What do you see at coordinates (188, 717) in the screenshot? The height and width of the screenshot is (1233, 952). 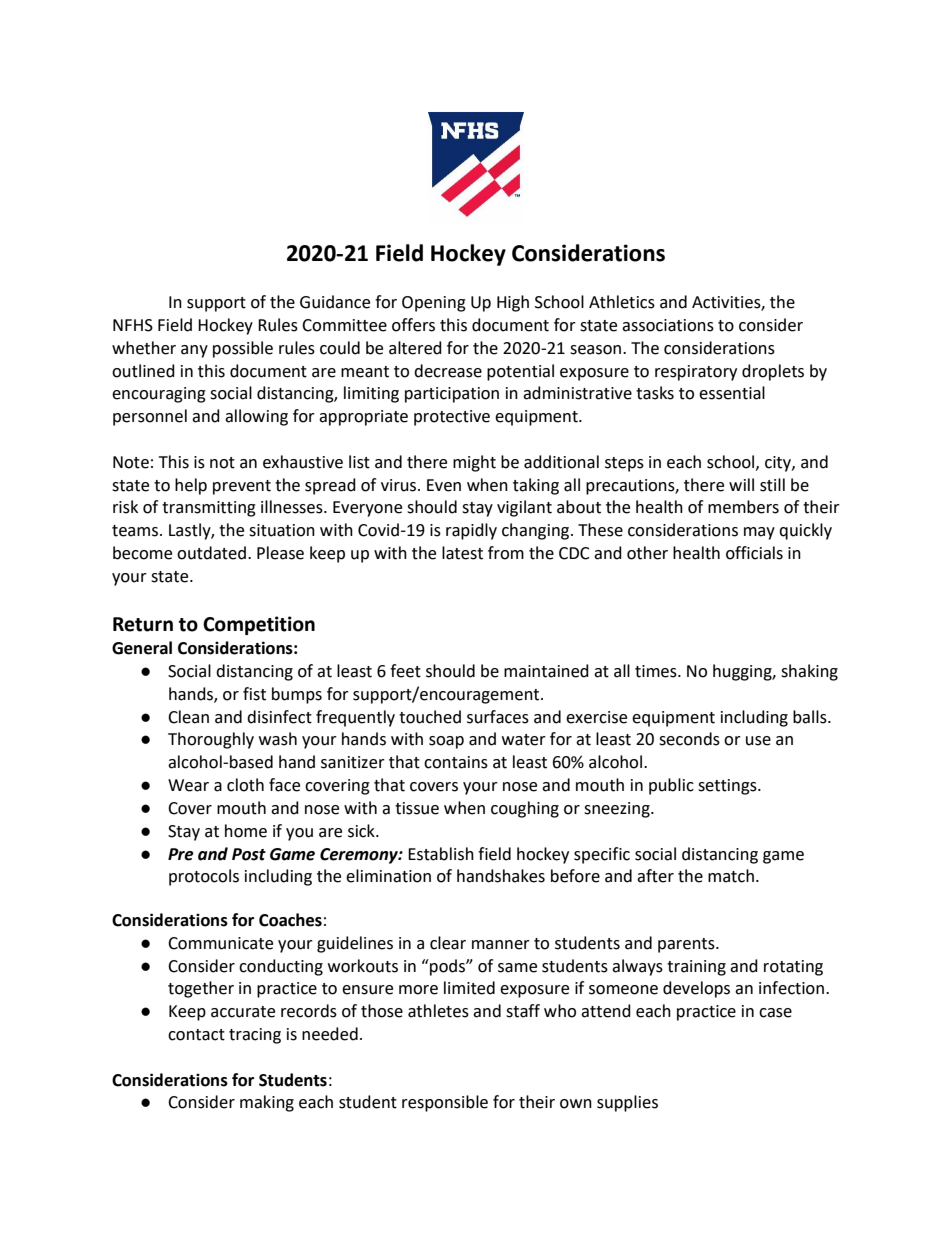 I see `Clean` at bounding box center [188, 717].
